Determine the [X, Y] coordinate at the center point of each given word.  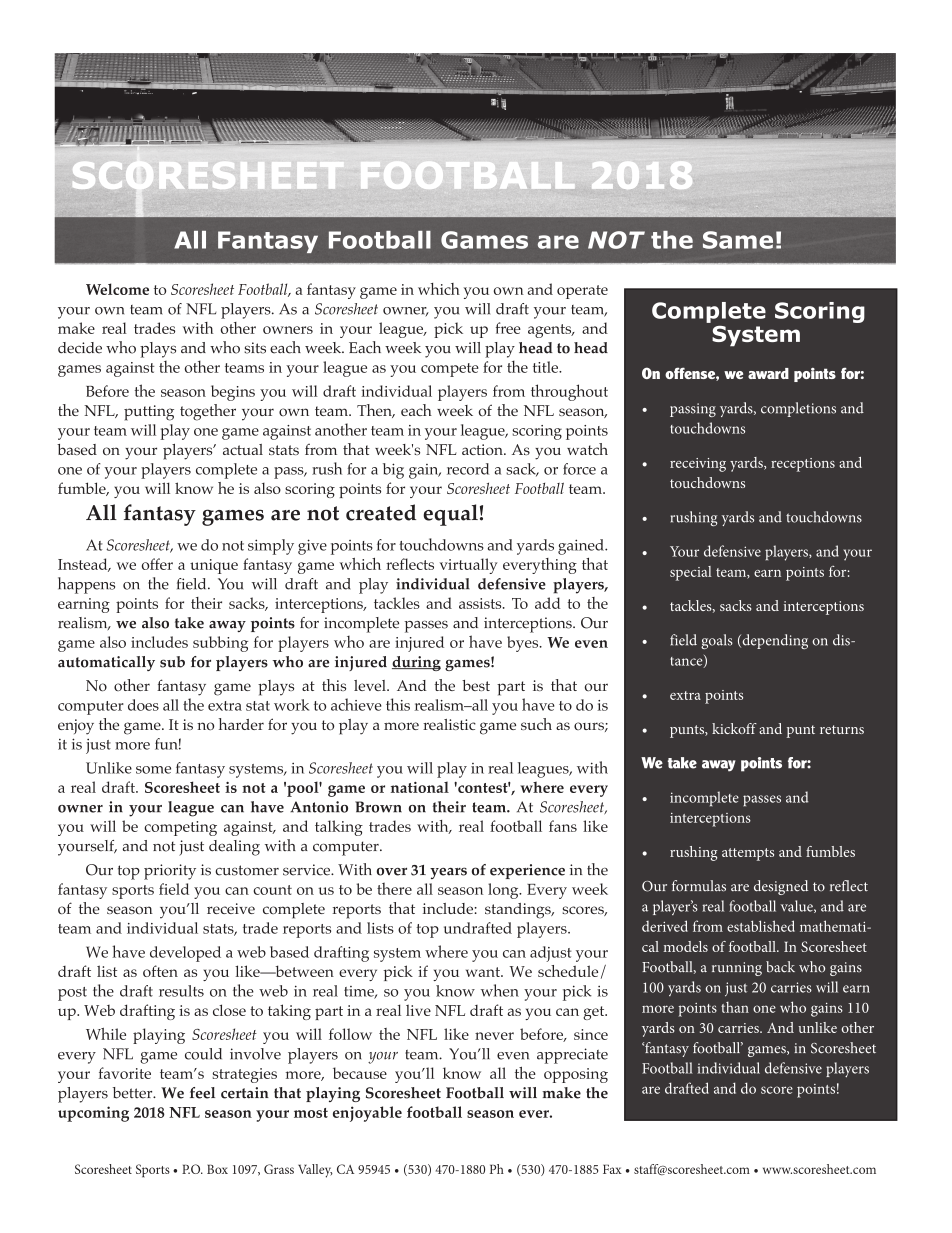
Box [217, 1169]
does [143, 705]
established [761, 926]
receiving [698, 465]
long [504, 891]
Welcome [117, 289]
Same [738, 240]
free [508, 328]
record [468, 469]
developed [185, 954]
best [476, 685]
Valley [315, 1171]
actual [243, 449]
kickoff [734, 728]
